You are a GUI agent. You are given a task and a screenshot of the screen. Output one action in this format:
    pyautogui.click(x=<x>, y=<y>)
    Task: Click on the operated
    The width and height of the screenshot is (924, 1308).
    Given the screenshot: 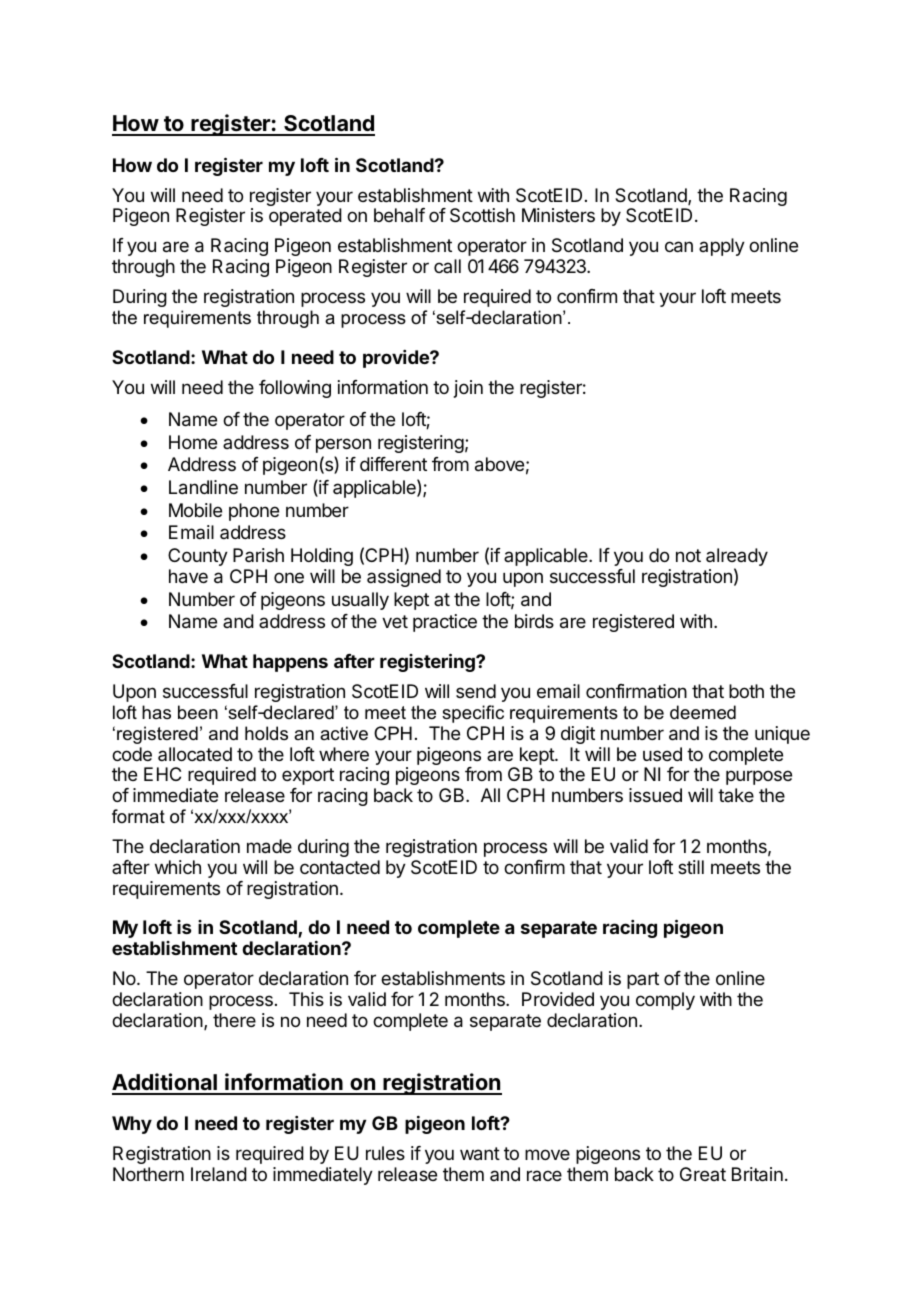 What is the action you would take?
    pyautogui.click(x=305, y=217)
